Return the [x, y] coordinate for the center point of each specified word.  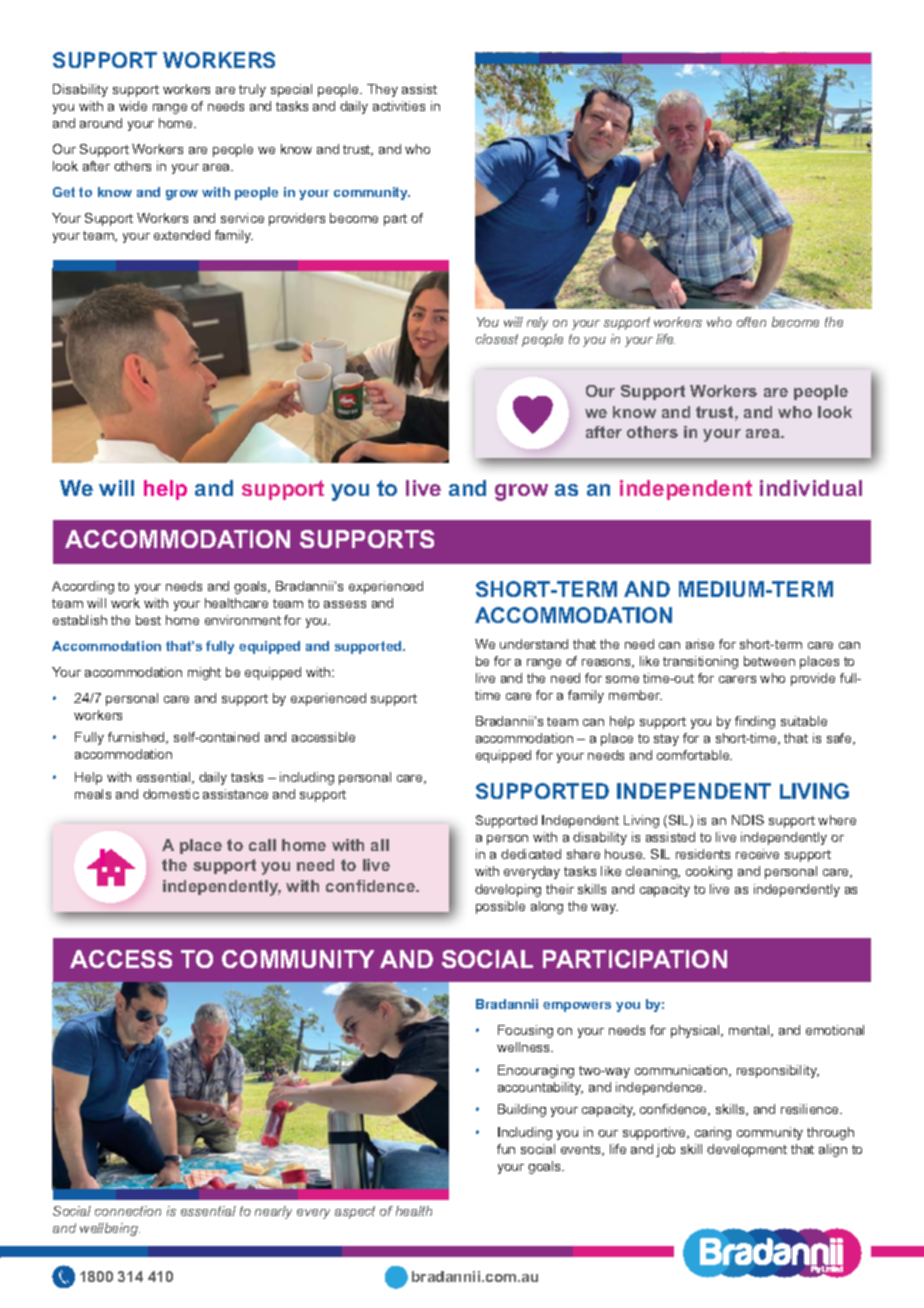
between [769, 661]
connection [128, 1211]
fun [506, 1149]
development [747, 1150]
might [204, 673]
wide [133, 106]
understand [534, 644]
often [751, 322]
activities [399, 106]
